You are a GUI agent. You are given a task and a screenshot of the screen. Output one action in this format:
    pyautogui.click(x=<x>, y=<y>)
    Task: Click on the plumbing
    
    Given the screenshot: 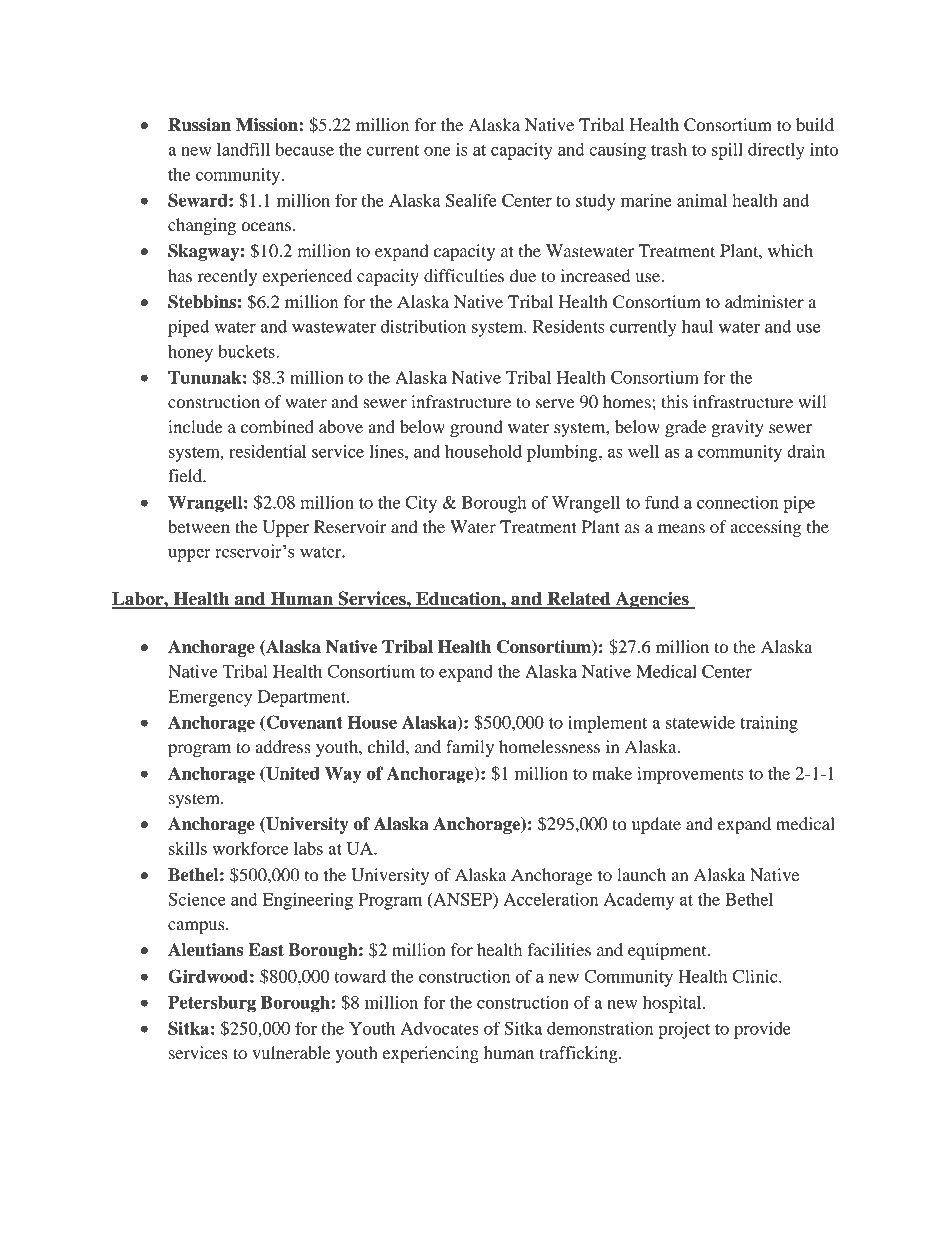 What is the action you would take?
    pyautogui.click(x=563, y=453)
